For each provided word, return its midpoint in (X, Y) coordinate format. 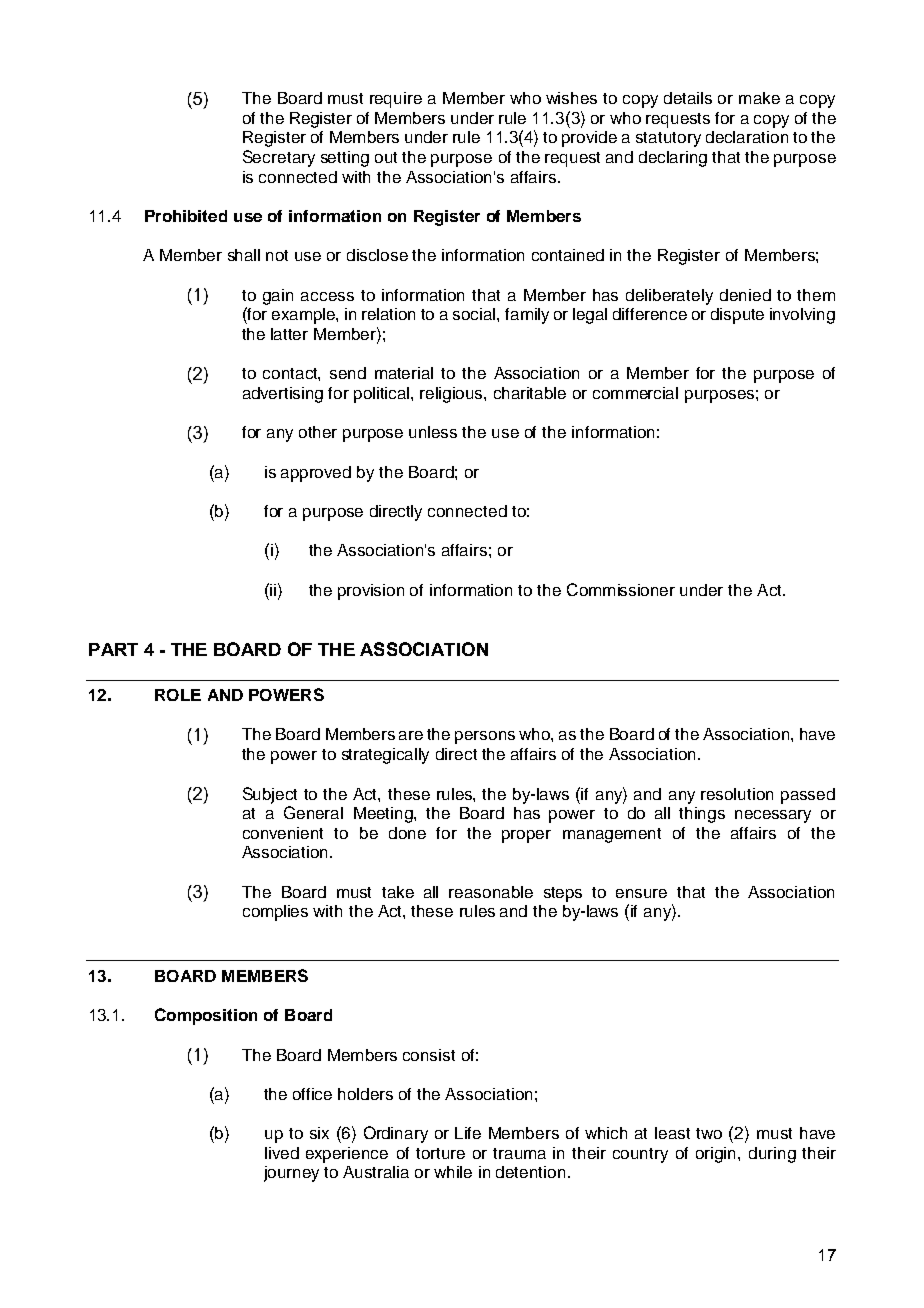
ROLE (178, 695)
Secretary (279, 158)
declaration (747, 137)
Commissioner (621, 589)
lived (282, 1153)
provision (371, 592)
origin (717, 1155)
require (396, 100)
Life (468, 1133)
